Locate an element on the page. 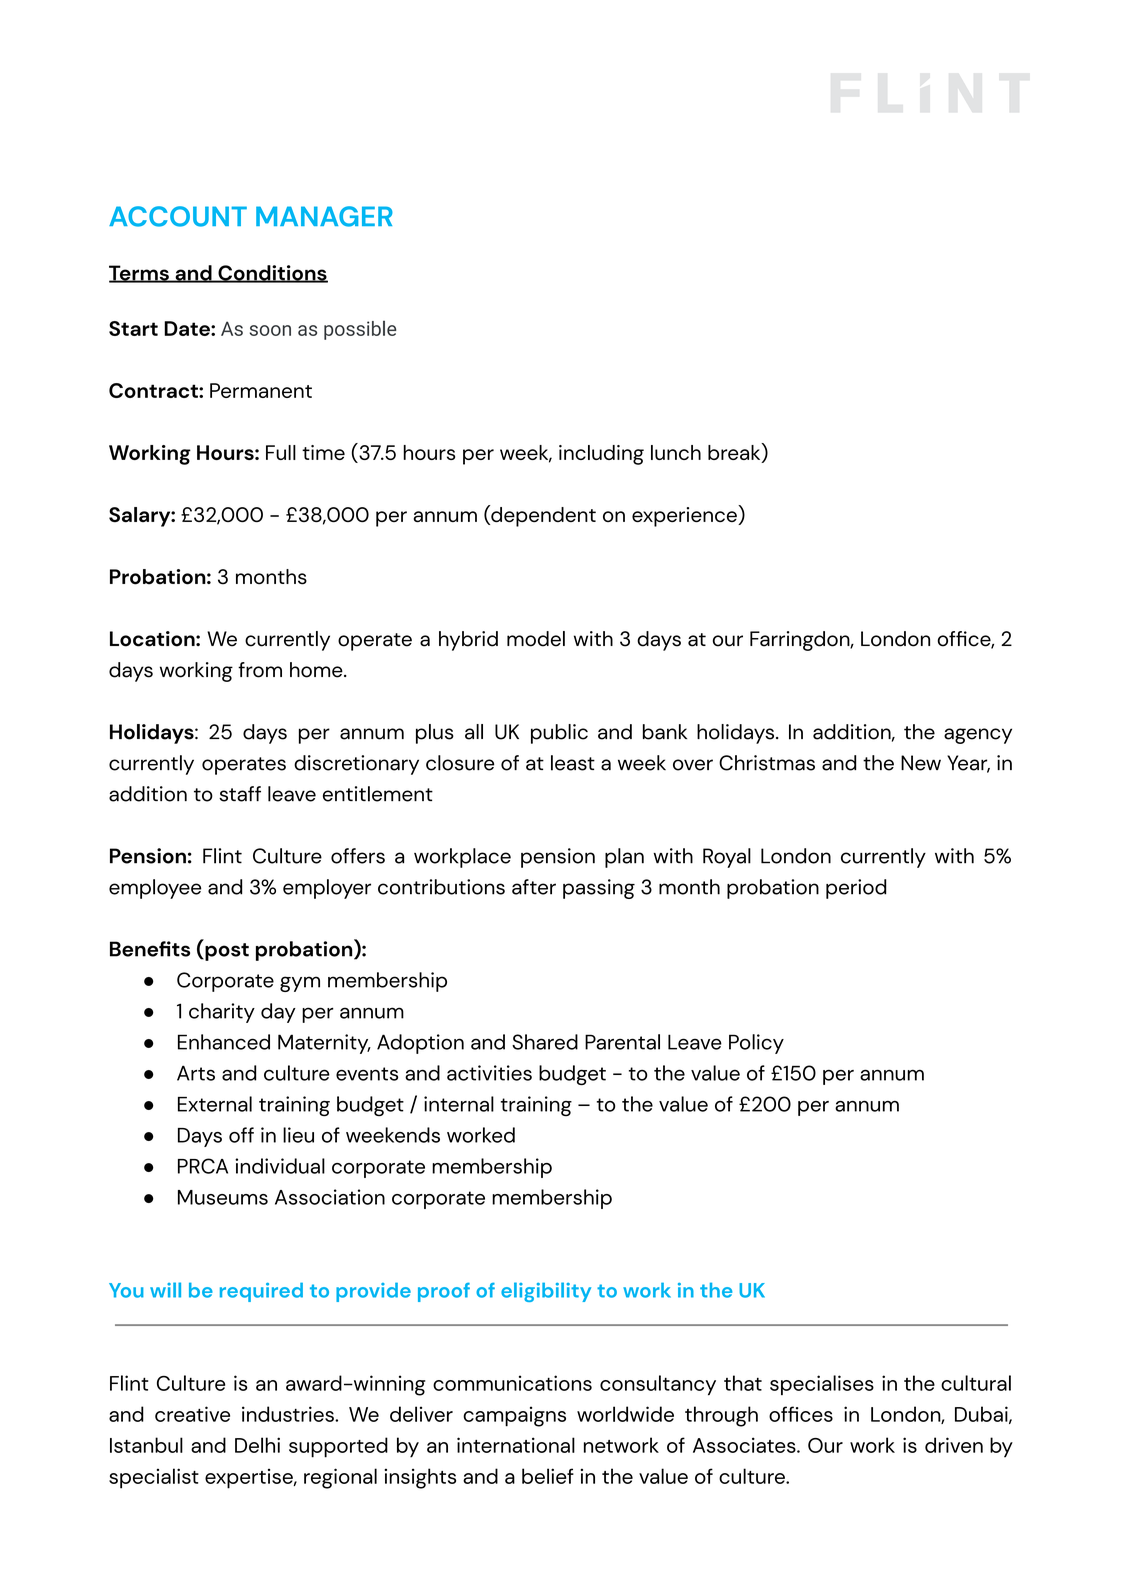 The height and width of the image is (1586, 1123). model is located at coordinates (536, 639).
